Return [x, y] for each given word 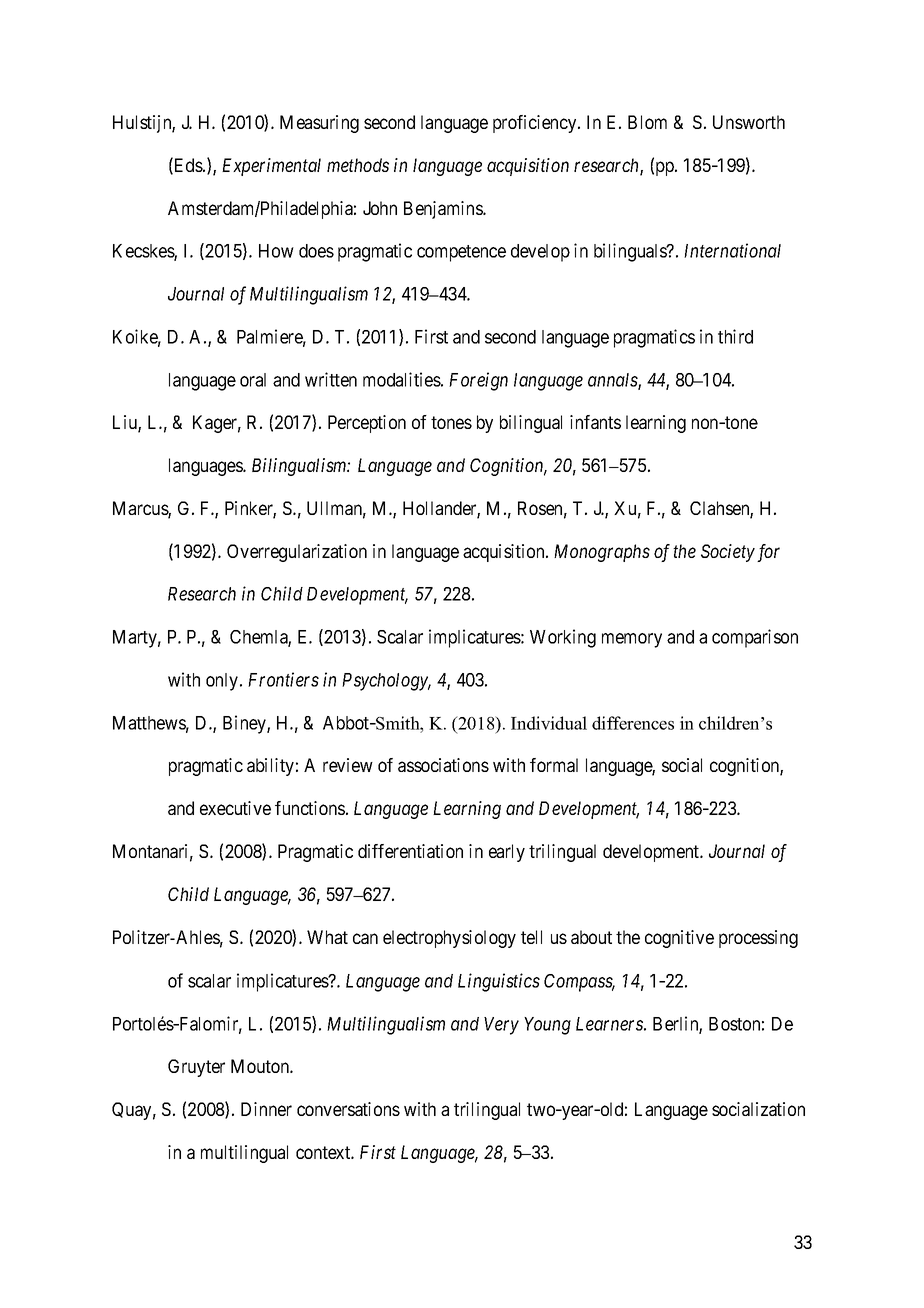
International [732, 250]
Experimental [271, 167]
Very [501, 1026]
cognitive [679, 939]
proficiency [536, 124]
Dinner [266, 1109]
